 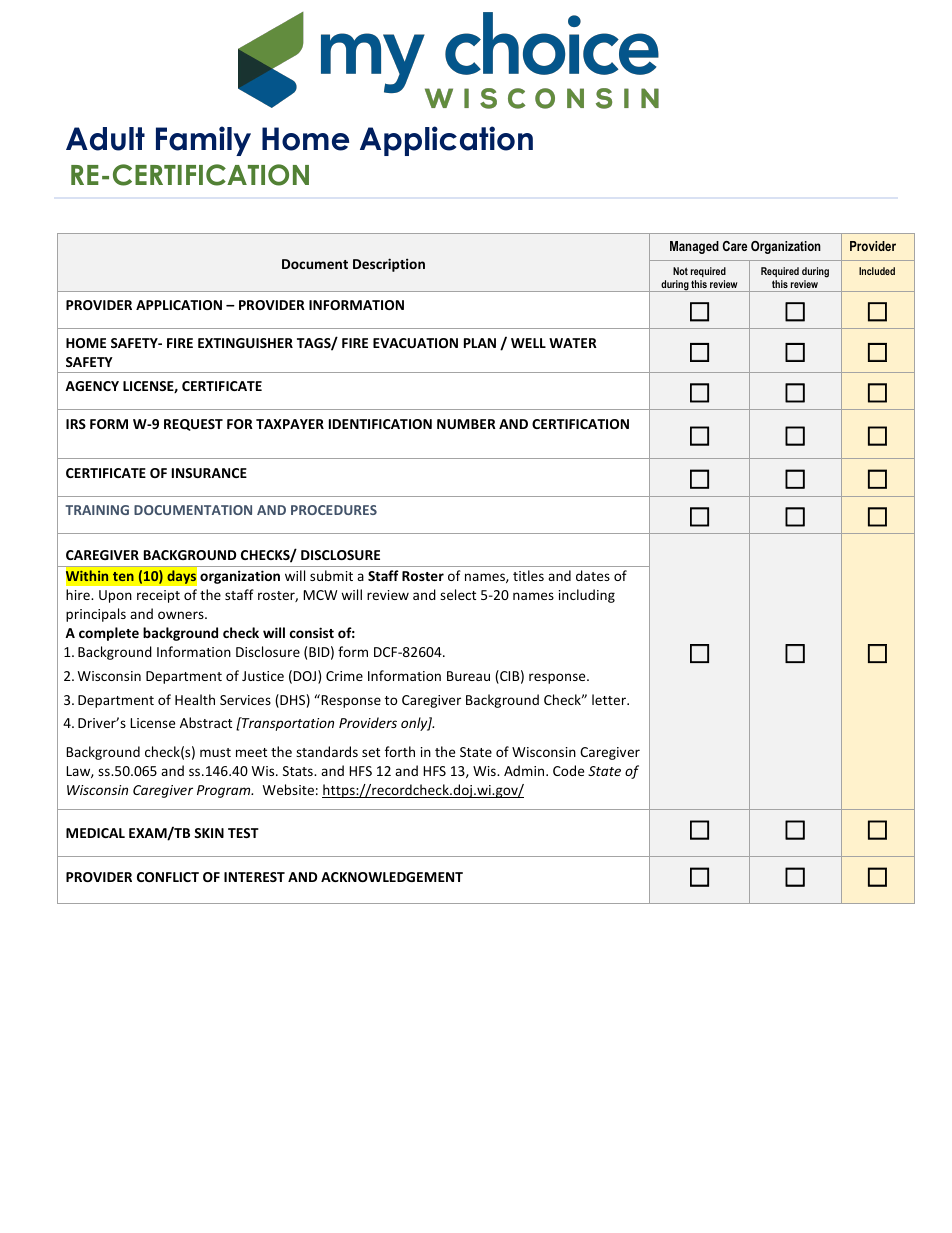 What do you see at coordinates (203, 141) in the page?
I see `Family` at bounding box center [203, 141].
